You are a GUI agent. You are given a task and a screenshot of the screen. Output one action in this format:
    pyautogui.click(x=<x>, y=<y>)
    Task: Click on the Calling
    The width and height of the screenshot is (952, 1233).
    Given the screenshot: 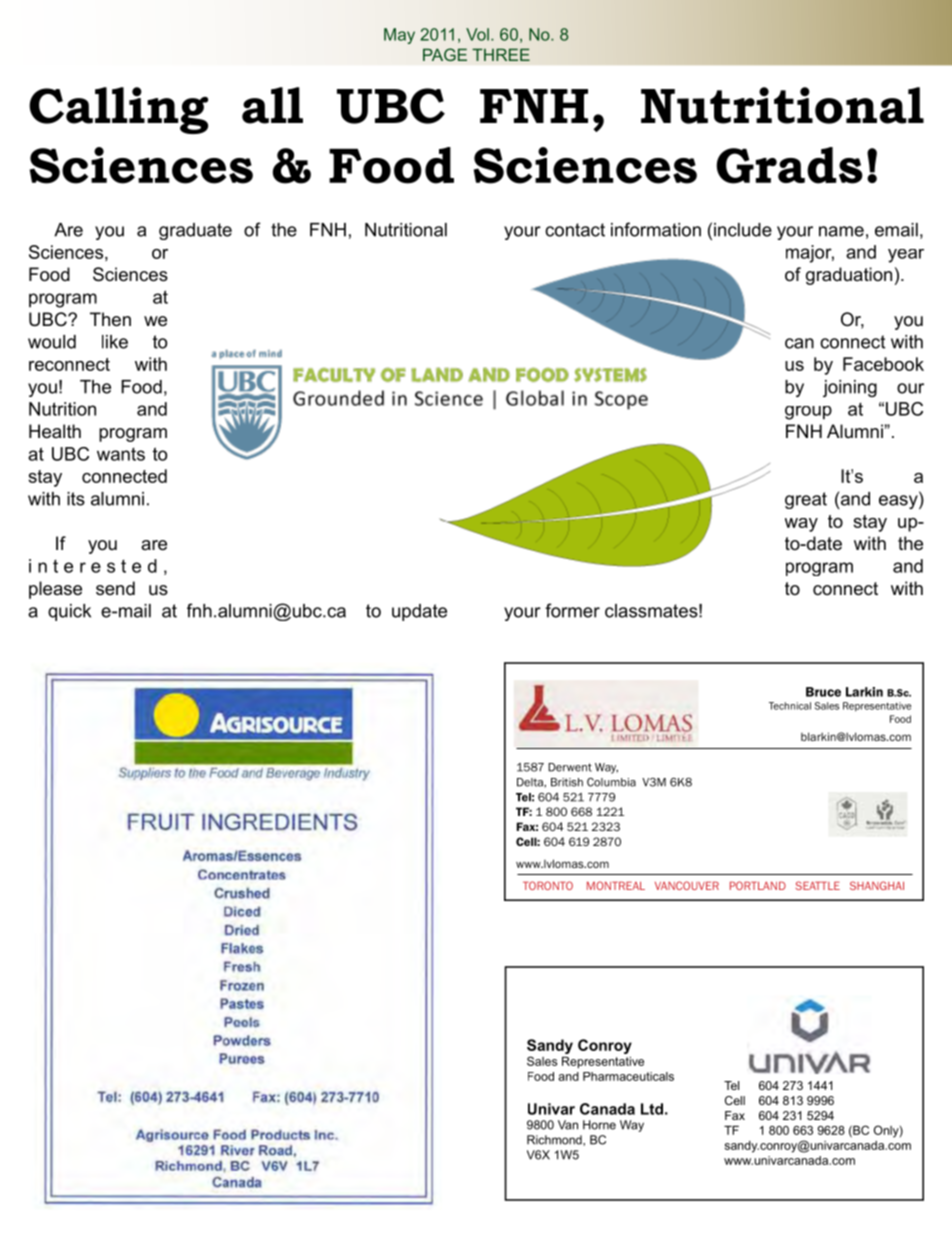 What is the action you would take?
    pyautogui.click(x=118, y=110)
